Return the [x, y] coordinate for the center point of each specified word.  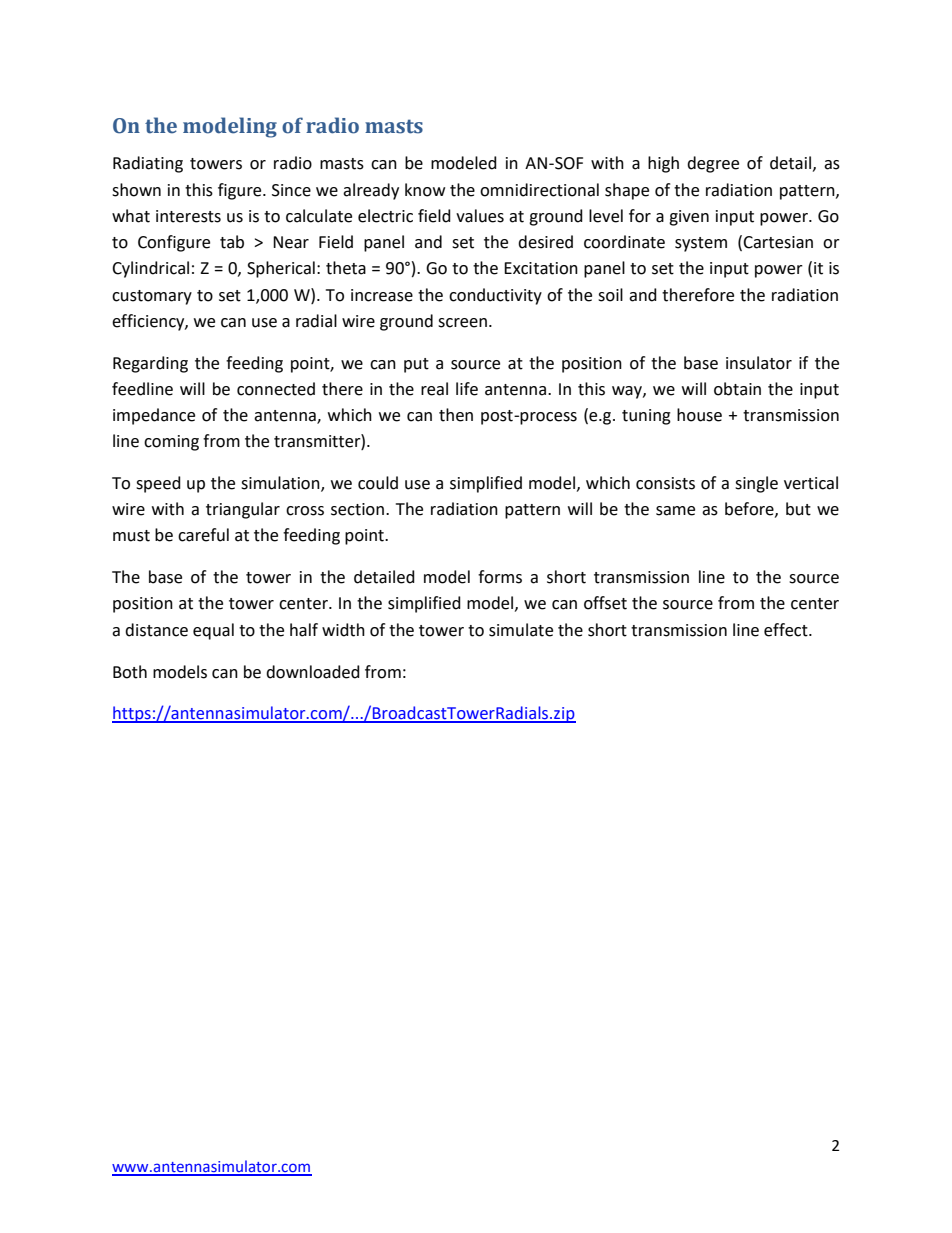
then [456, 415]
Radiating [148, 164]
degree [713, 164]
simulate [521, 630]
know [425, 190]
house [699, 415]
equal [213, 631]
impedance [154, 416]
